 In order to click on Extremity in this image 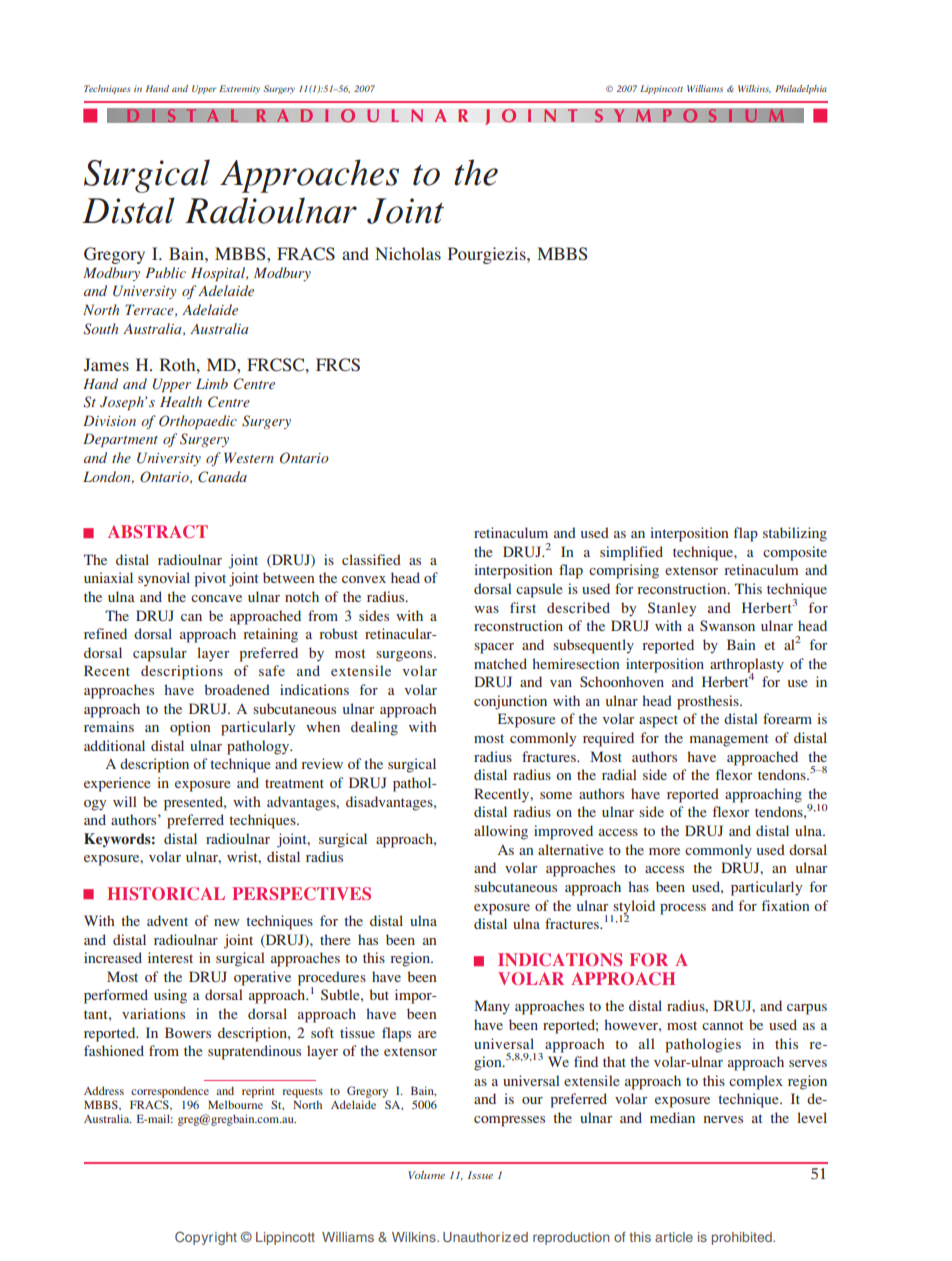, I will do `click(239, 89)`.
